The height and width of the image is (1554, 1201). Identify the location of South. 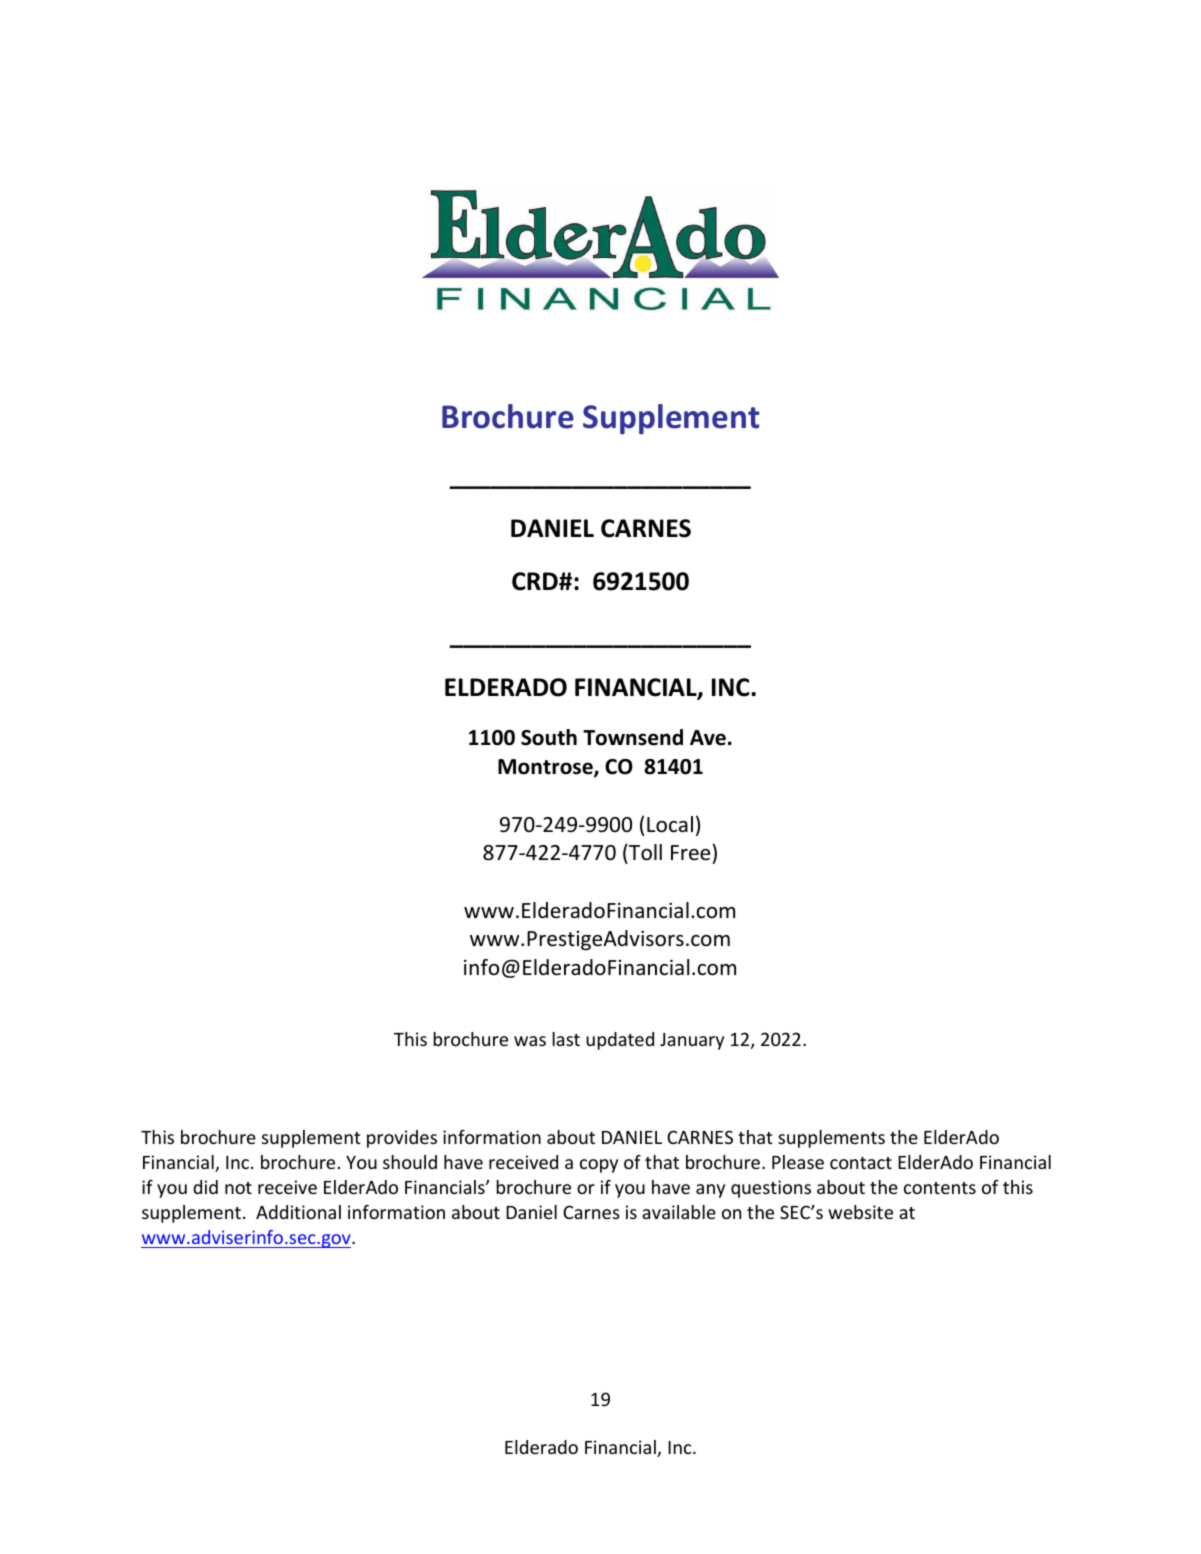
(549, 737).
